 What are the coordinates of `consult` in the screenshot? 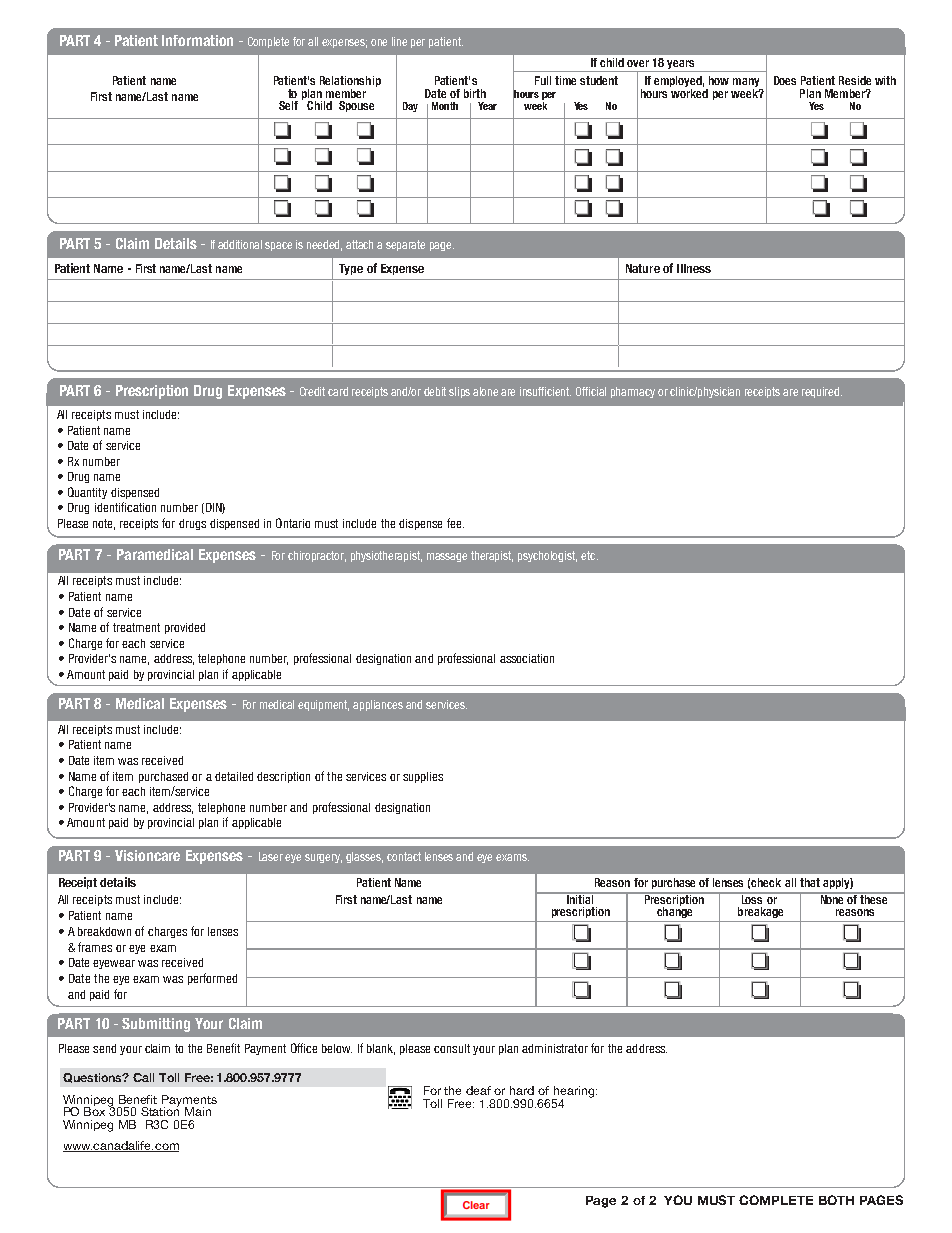 It's located at (452, 1048).
